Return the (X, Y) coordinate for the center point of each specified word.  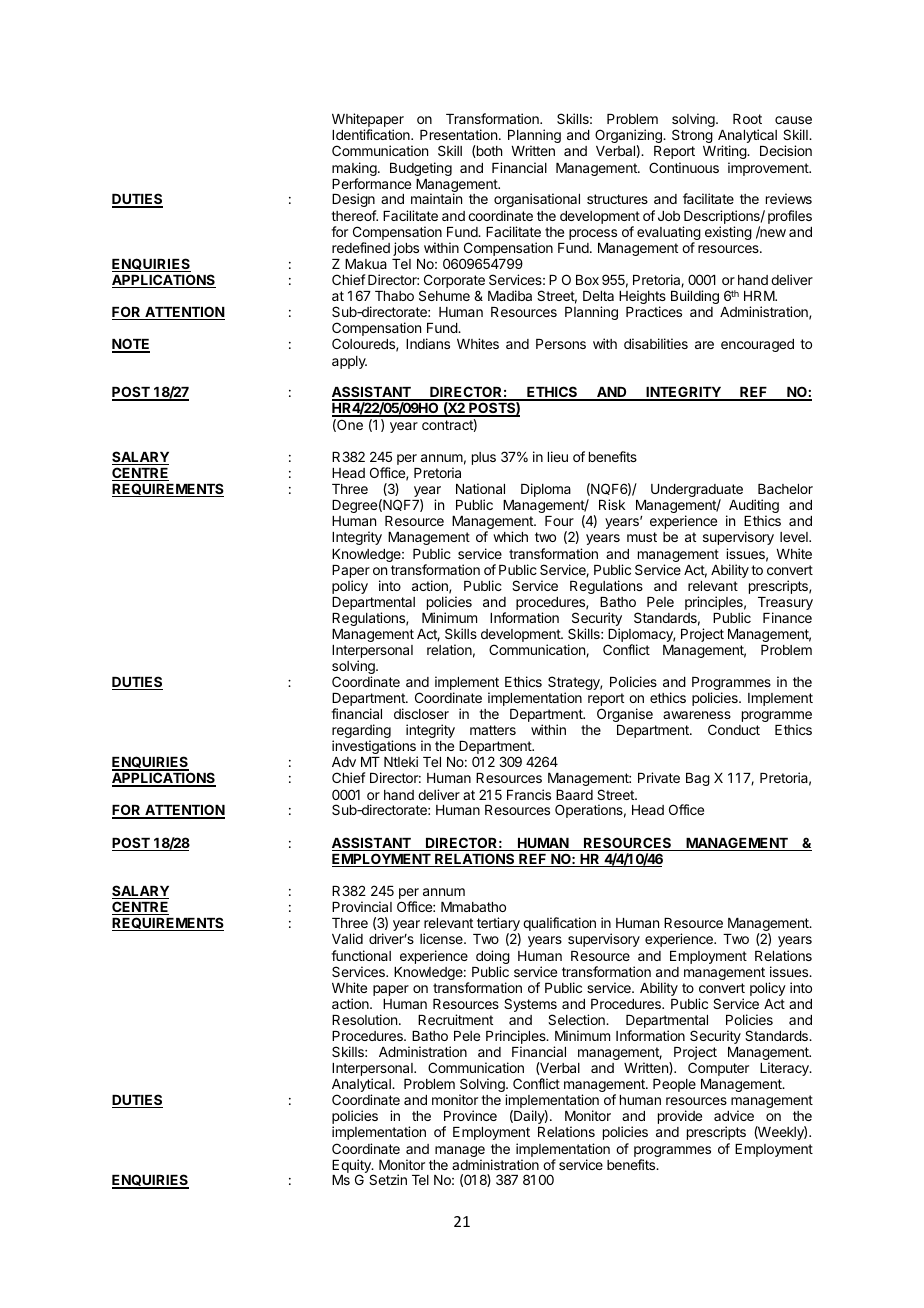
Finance (787, 617)
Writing (725, 154)
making (355, 170)
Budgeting (421, 169)
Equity (352, 1167)
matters (493, 730)
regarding (362, 732)
